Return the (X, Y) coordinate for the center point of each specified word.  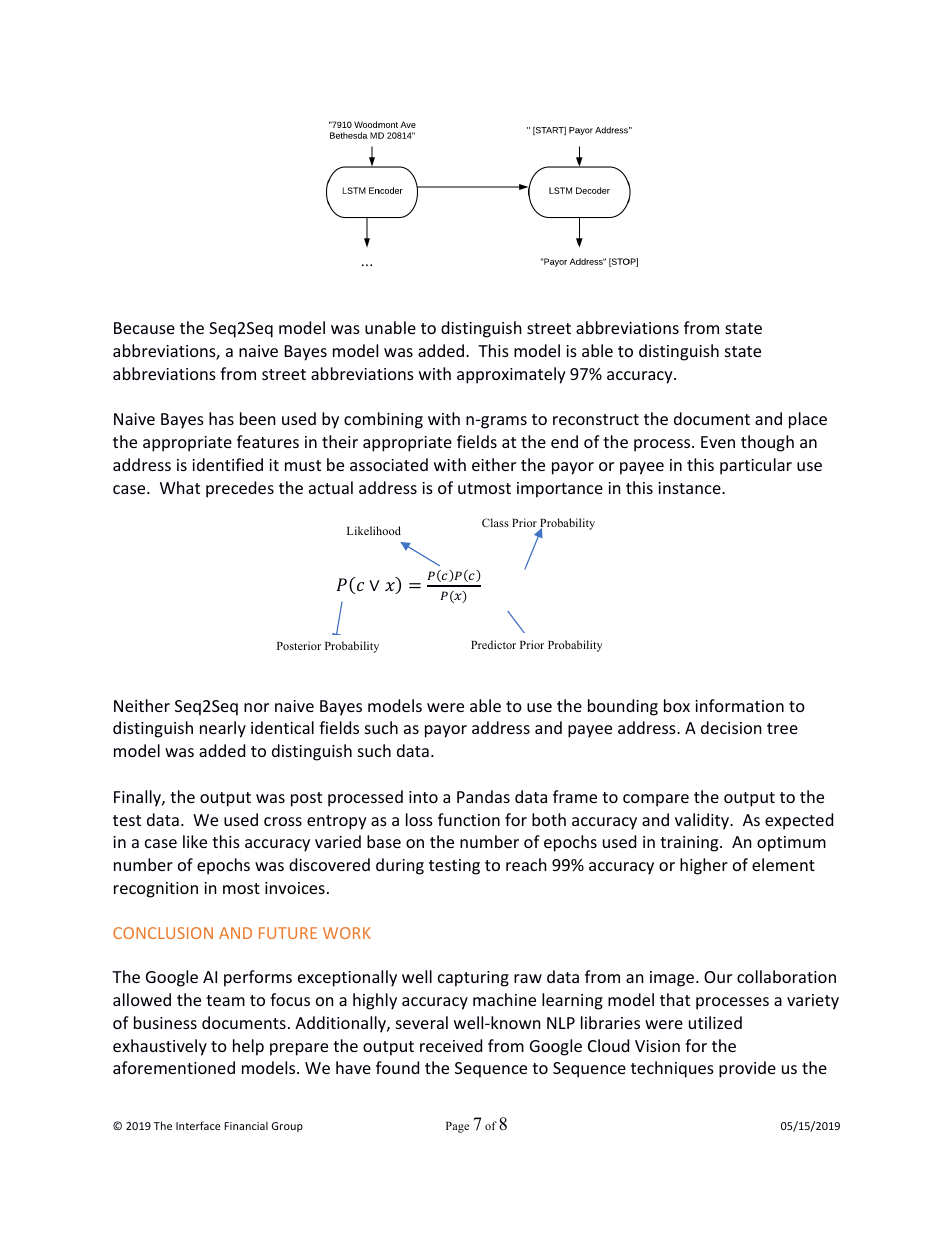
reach (526, 864)
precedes (240, 489)
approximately (511, 375)
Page (457, 1127)
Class (495, 522)
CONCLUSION (163, 933)
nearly (223, 729)
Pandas (483, 796)
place (808, 420)
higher (704, 866)
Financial (246, 1125)
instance (690, 488)
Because (144, 328)
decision (731, 727)
